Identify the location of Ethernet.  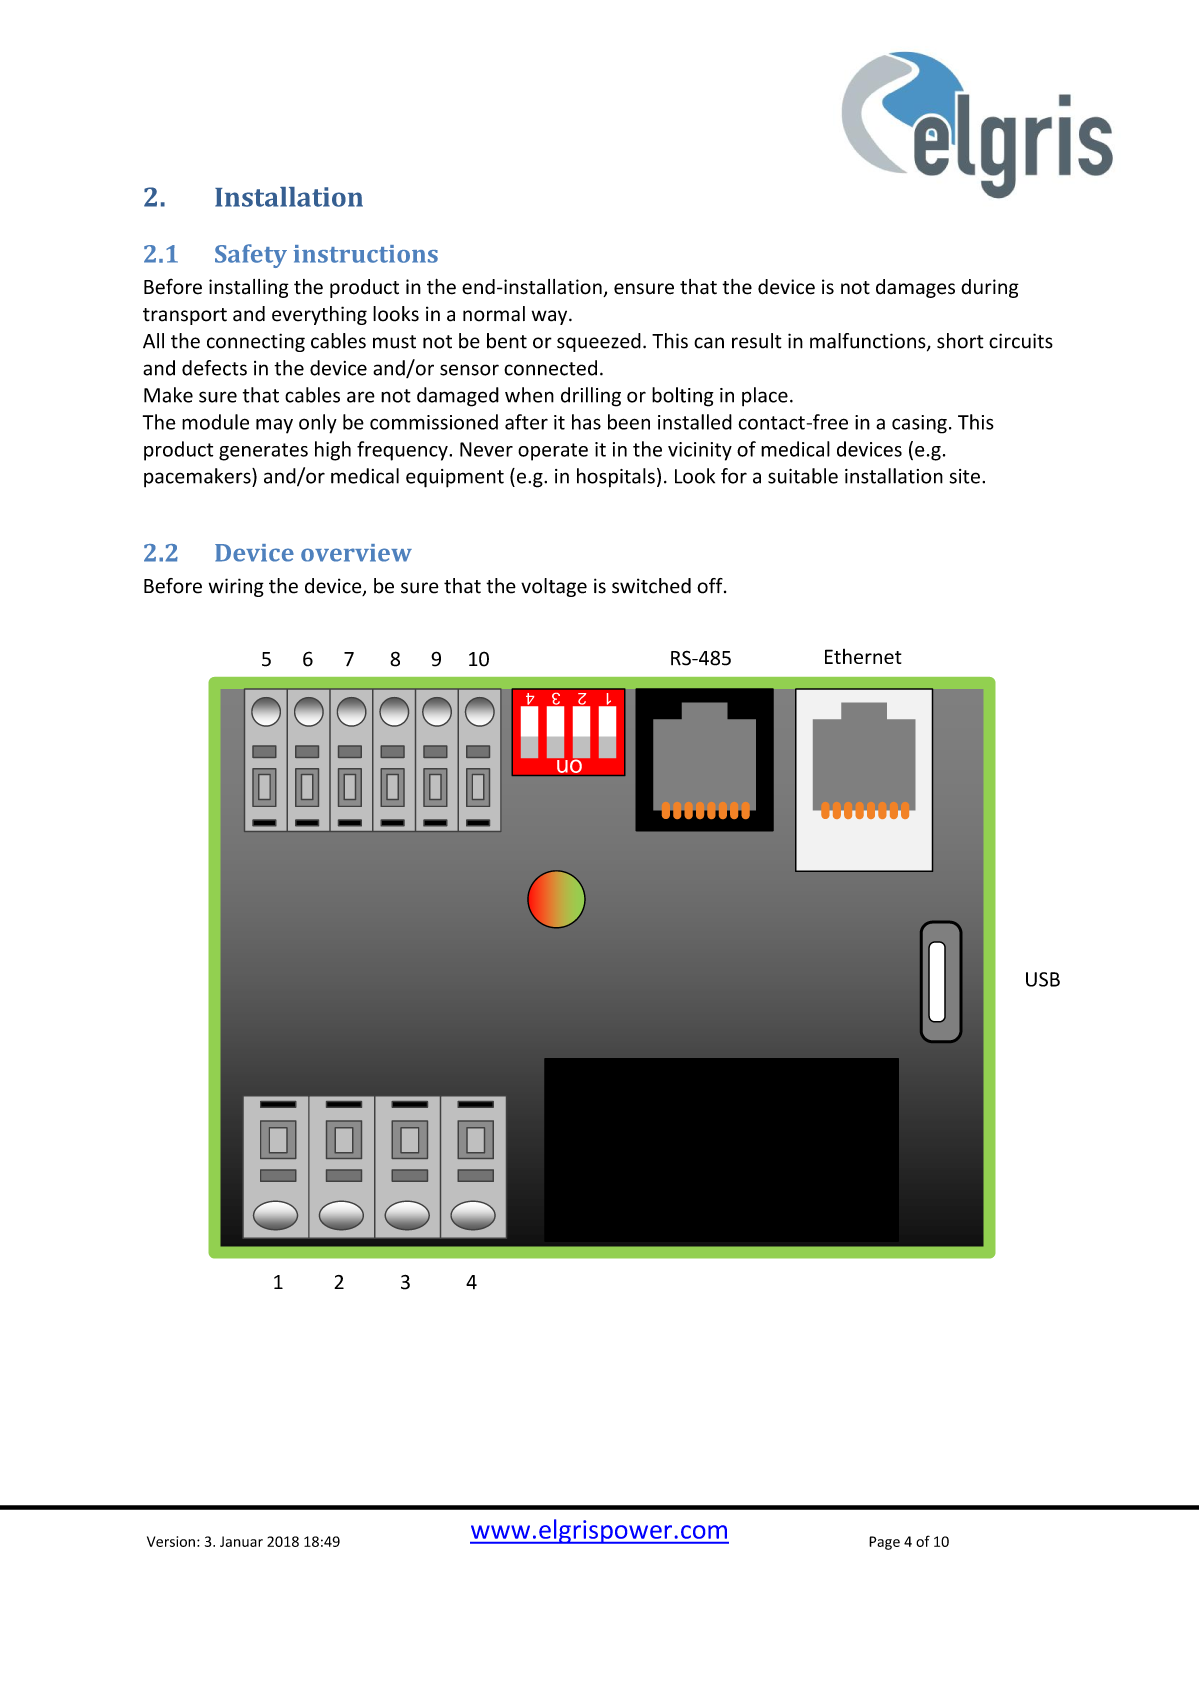
(863, 656).
